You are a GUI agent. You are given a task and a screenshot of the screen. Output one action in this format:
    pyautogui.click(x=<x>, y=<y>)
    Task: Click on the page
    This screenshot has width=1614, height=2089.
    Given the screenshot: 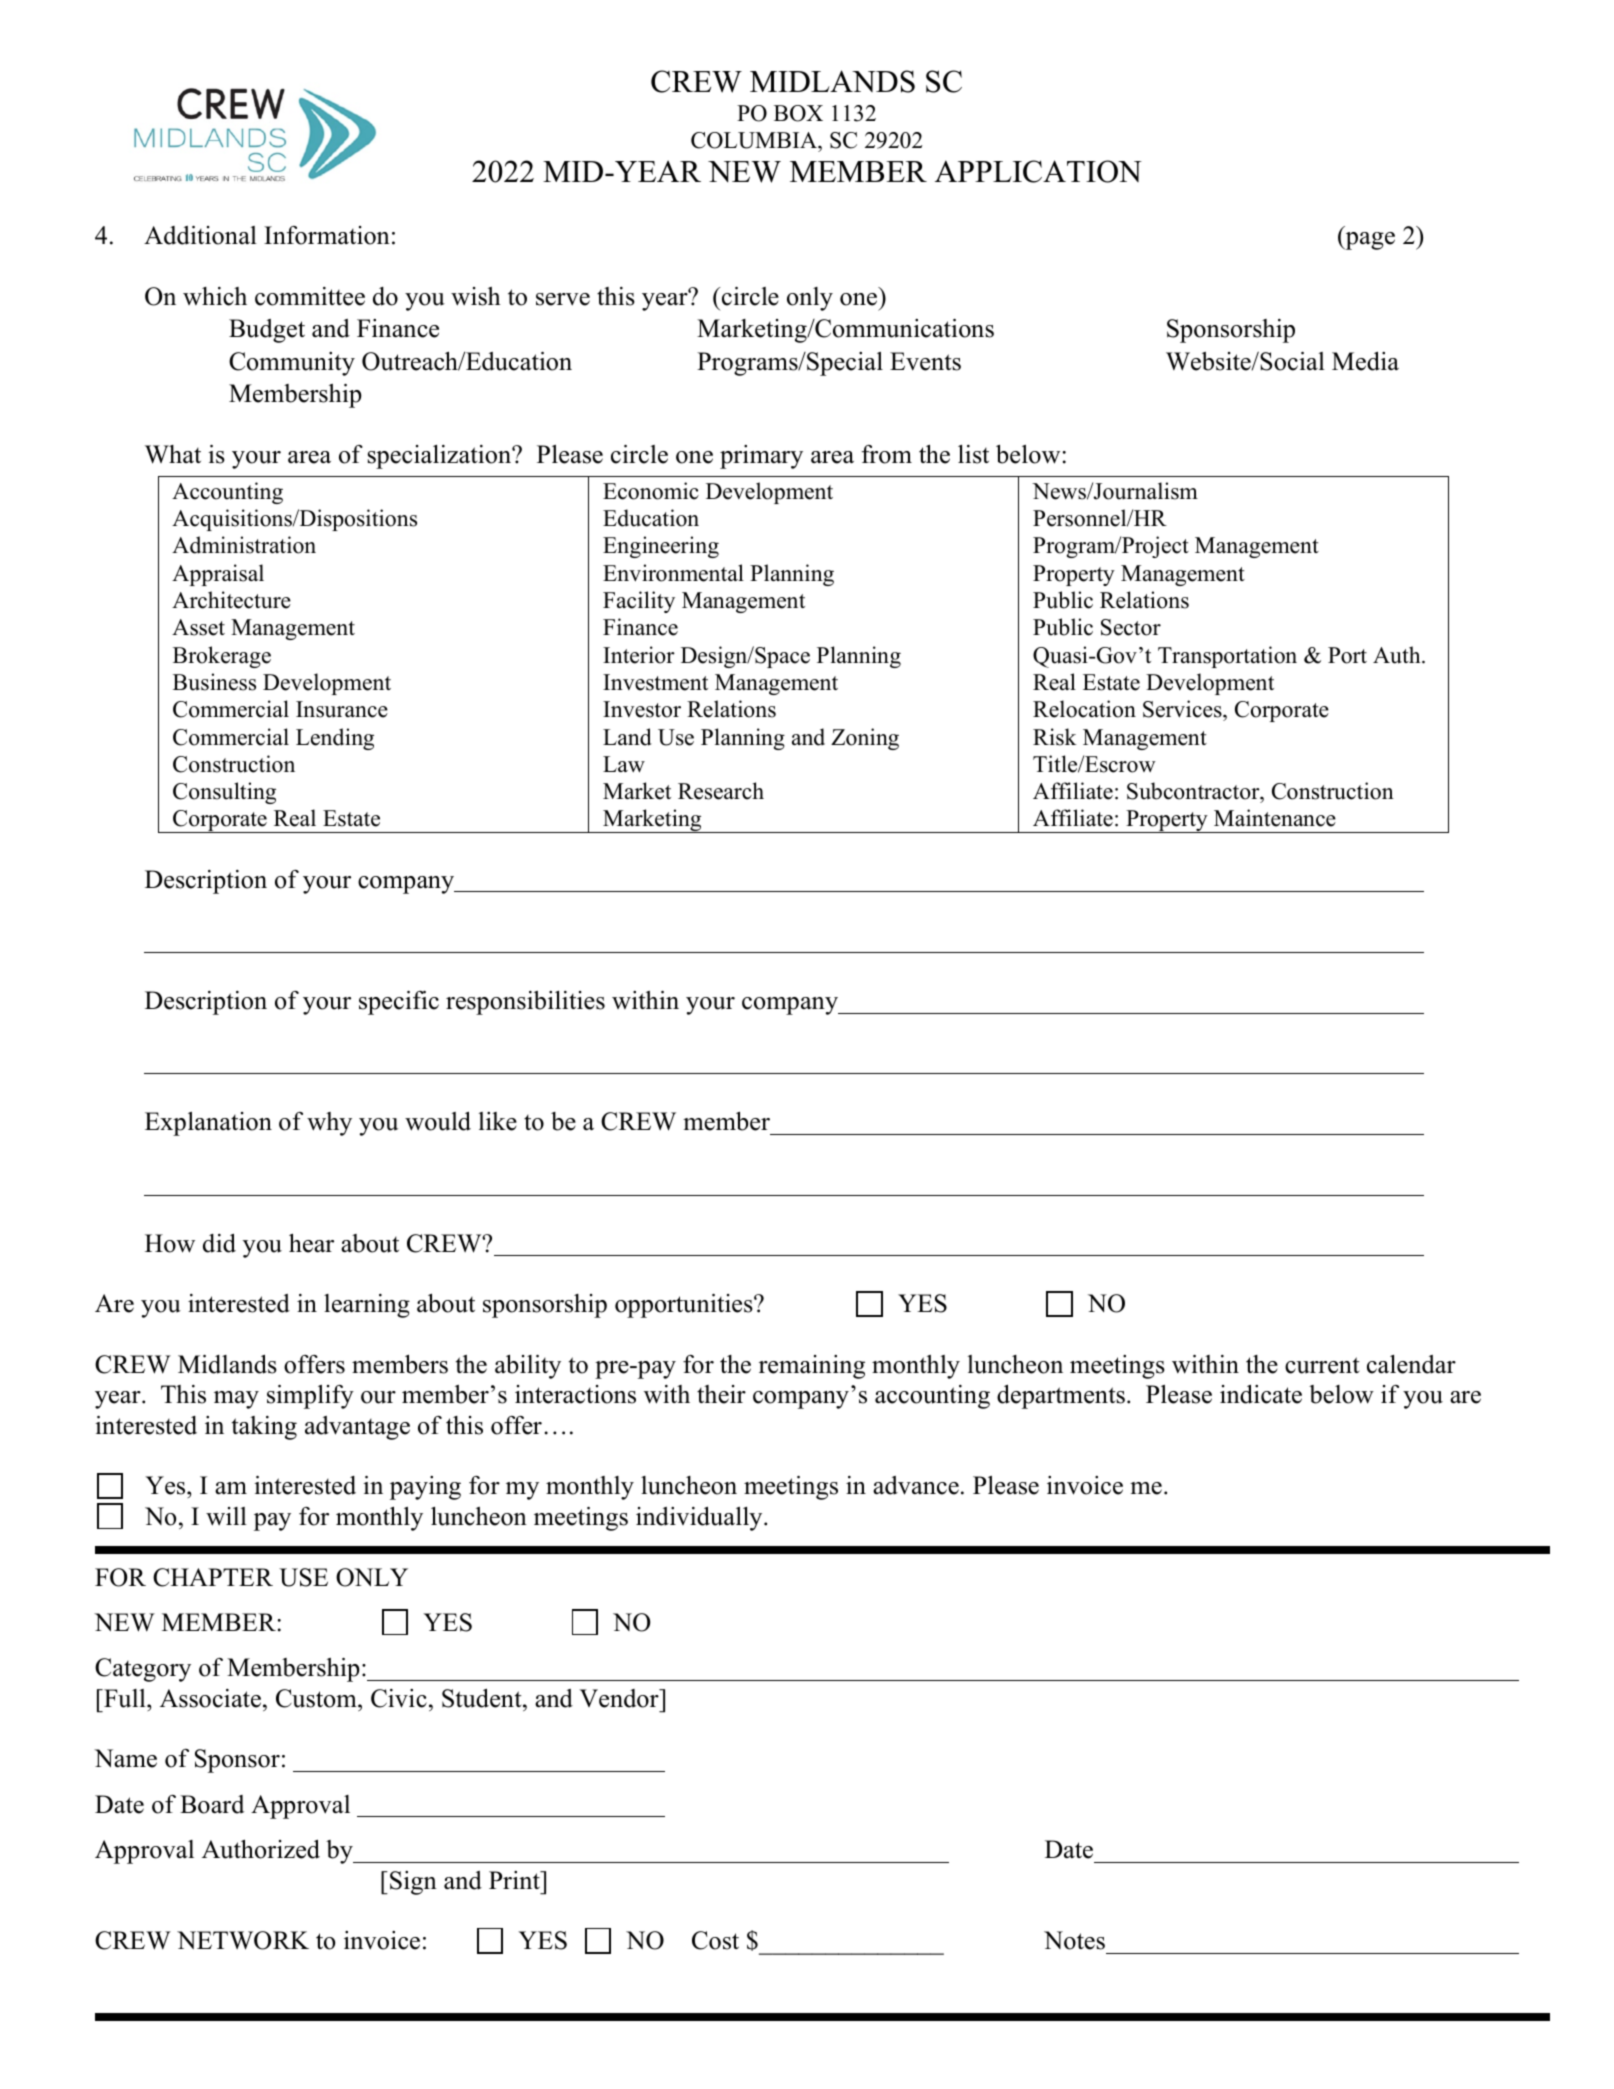 What is the action you would take?
    pyautogui.click(x=1369, y=241)
